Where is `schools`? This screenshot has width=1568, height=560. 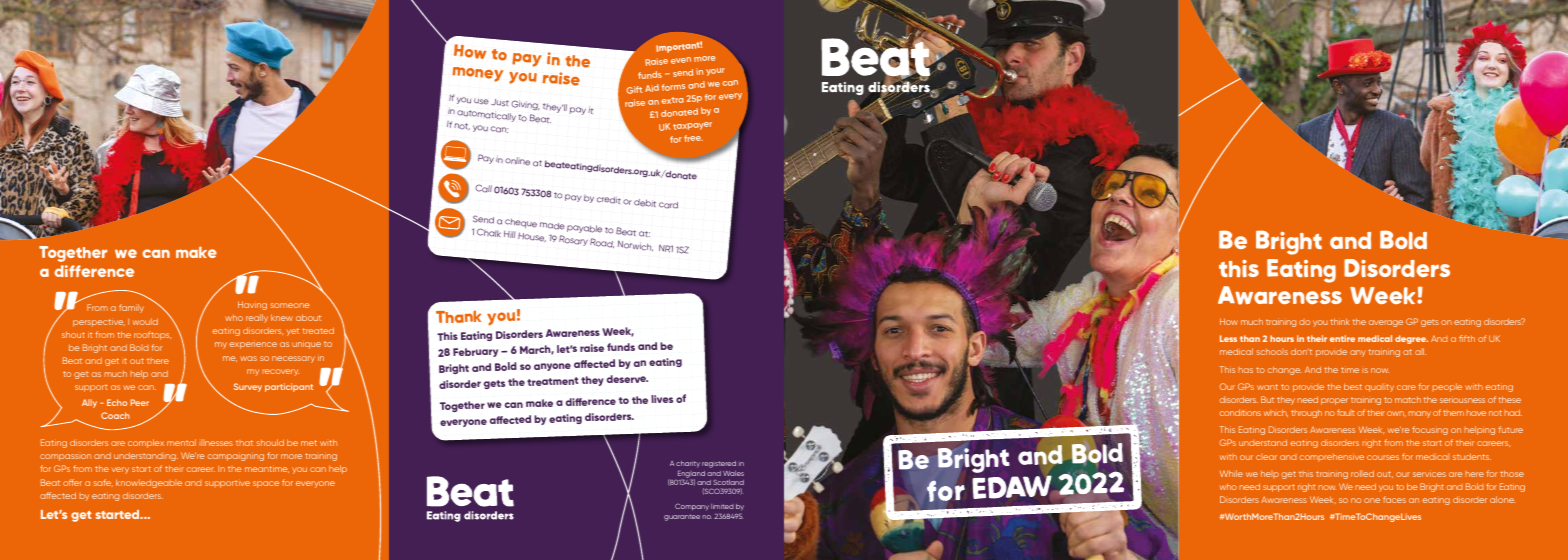
schools is located at coordinates (1272, 352).
